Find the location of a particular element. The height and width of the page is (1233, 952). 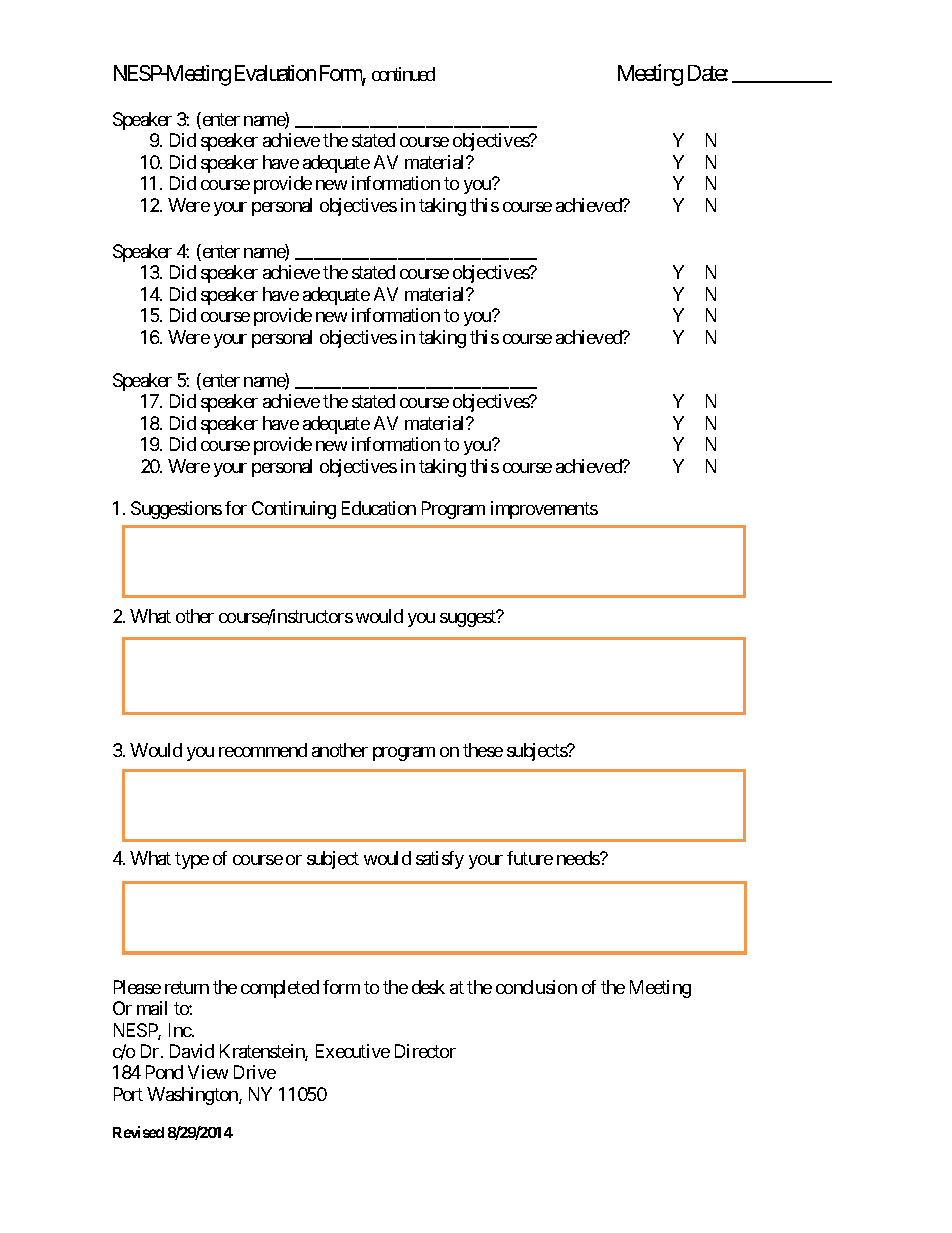

continued is located at coordinates (403, 74).
